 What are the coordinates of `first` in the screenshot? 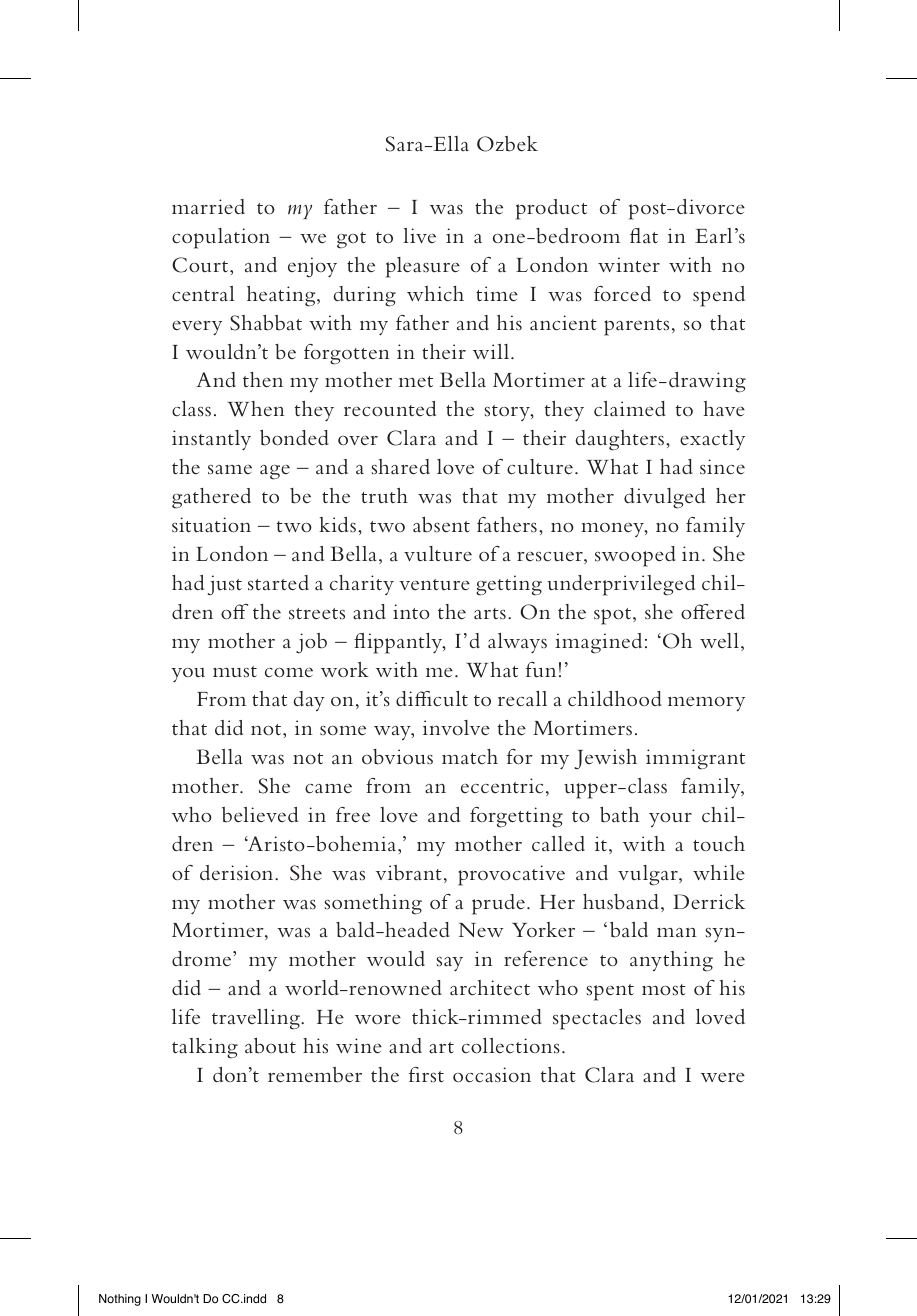 It's located at (426, 1074).
